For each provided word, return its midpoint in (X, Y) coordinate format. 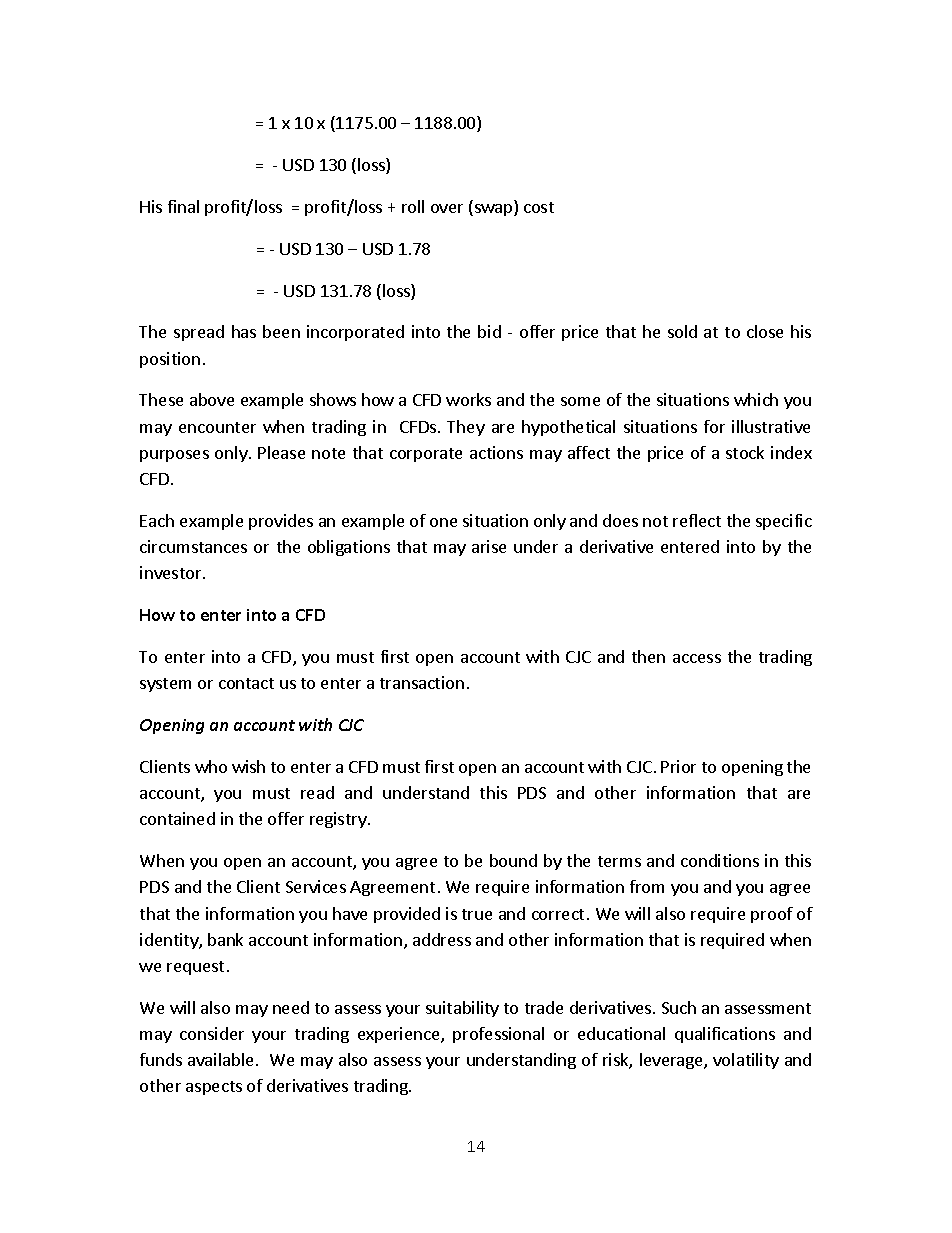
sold (682, 331)
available (220, 1059)
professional (498, 1035)
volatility (746, 1061)
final (183, 206)
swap (493, 210)
